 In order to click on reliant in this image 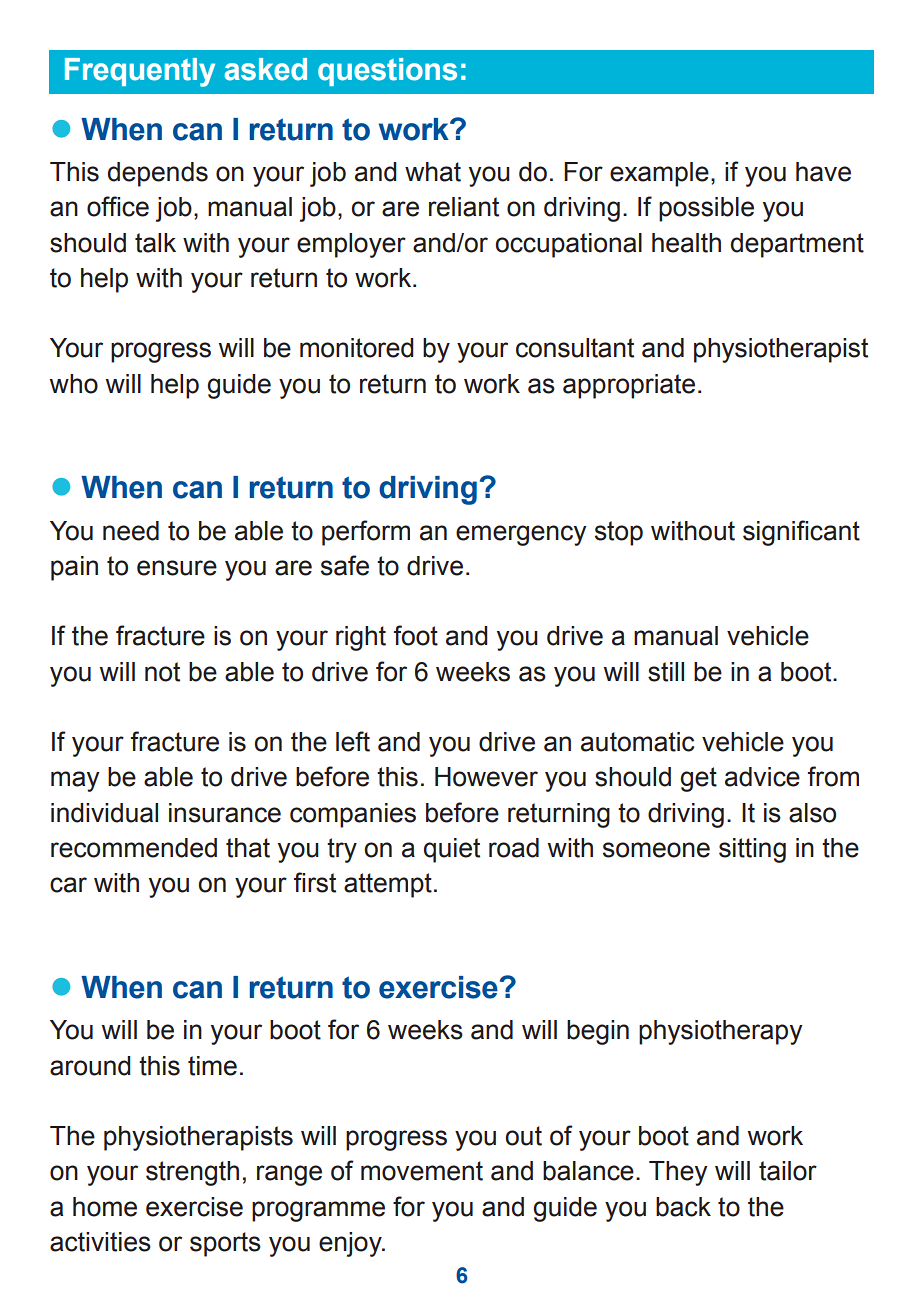, I will do `click(464, 207)`.
